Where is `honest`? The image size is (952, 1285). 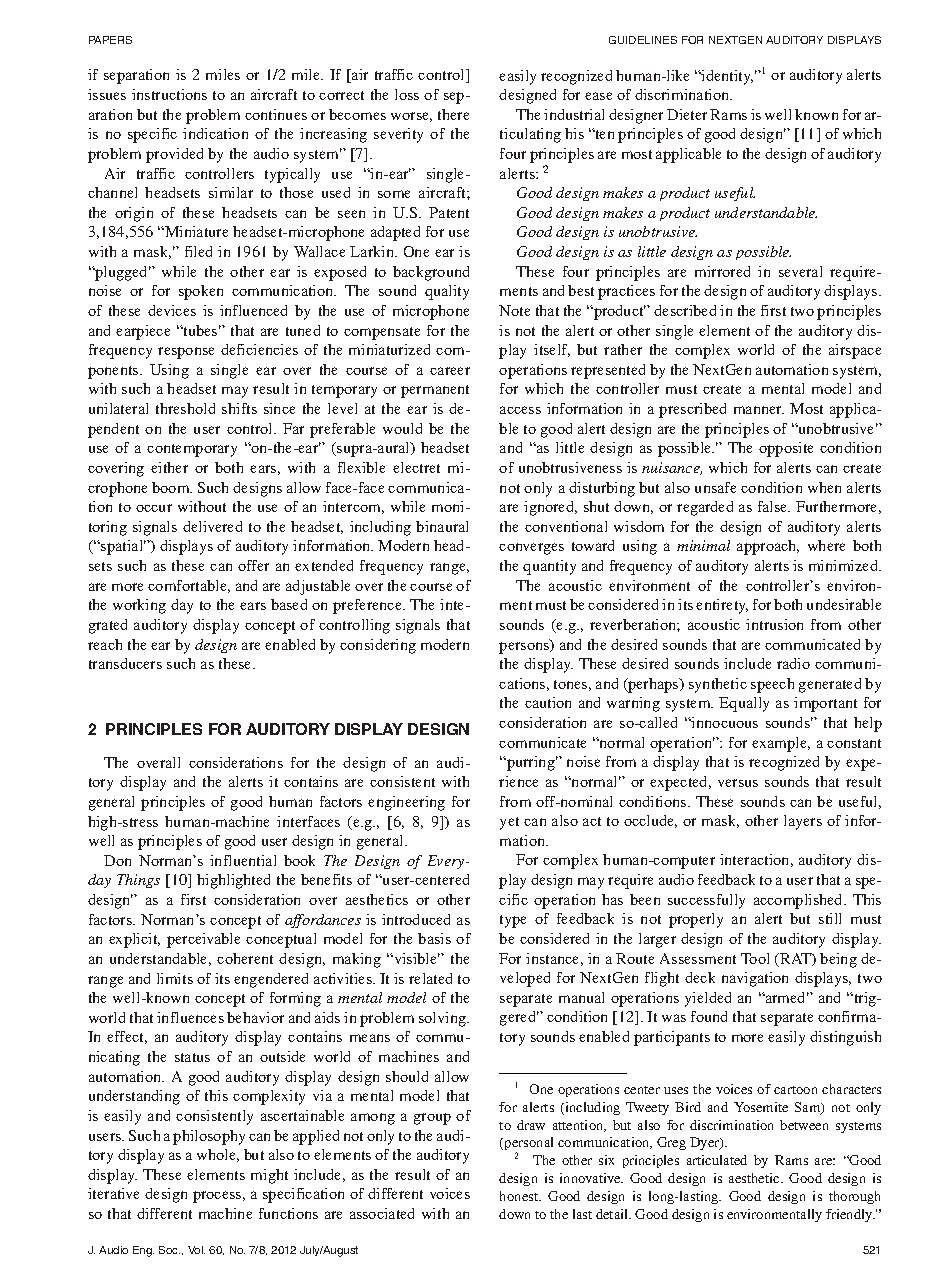 honest is located at coordinates (520, 1196).
